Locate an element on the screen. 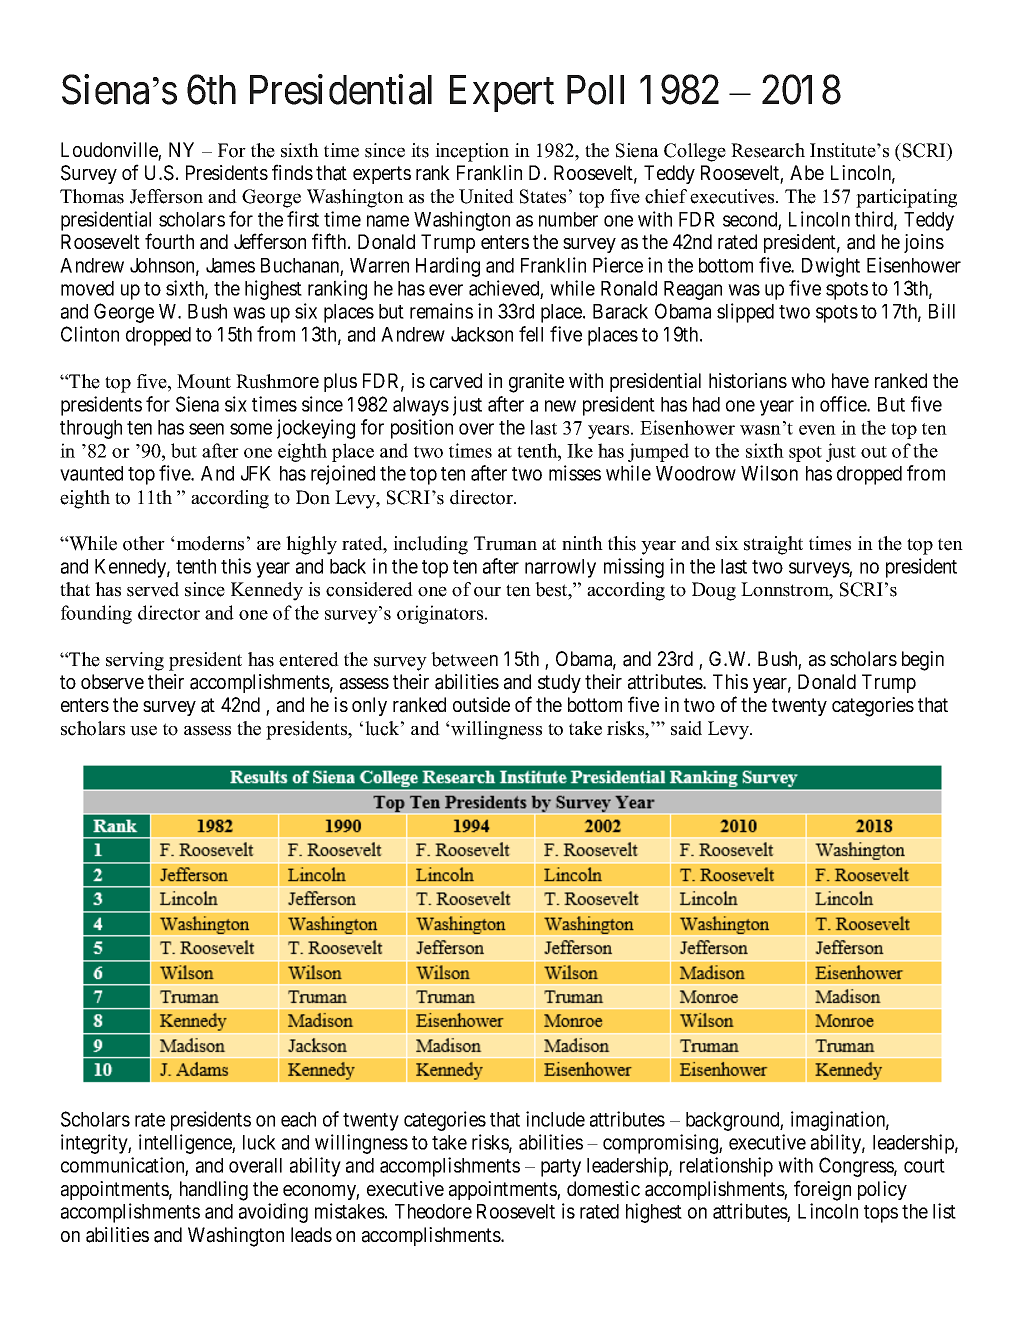 The width and height of the screenshot is (1024, 1325). outside is located at coordinates (481, 704).
